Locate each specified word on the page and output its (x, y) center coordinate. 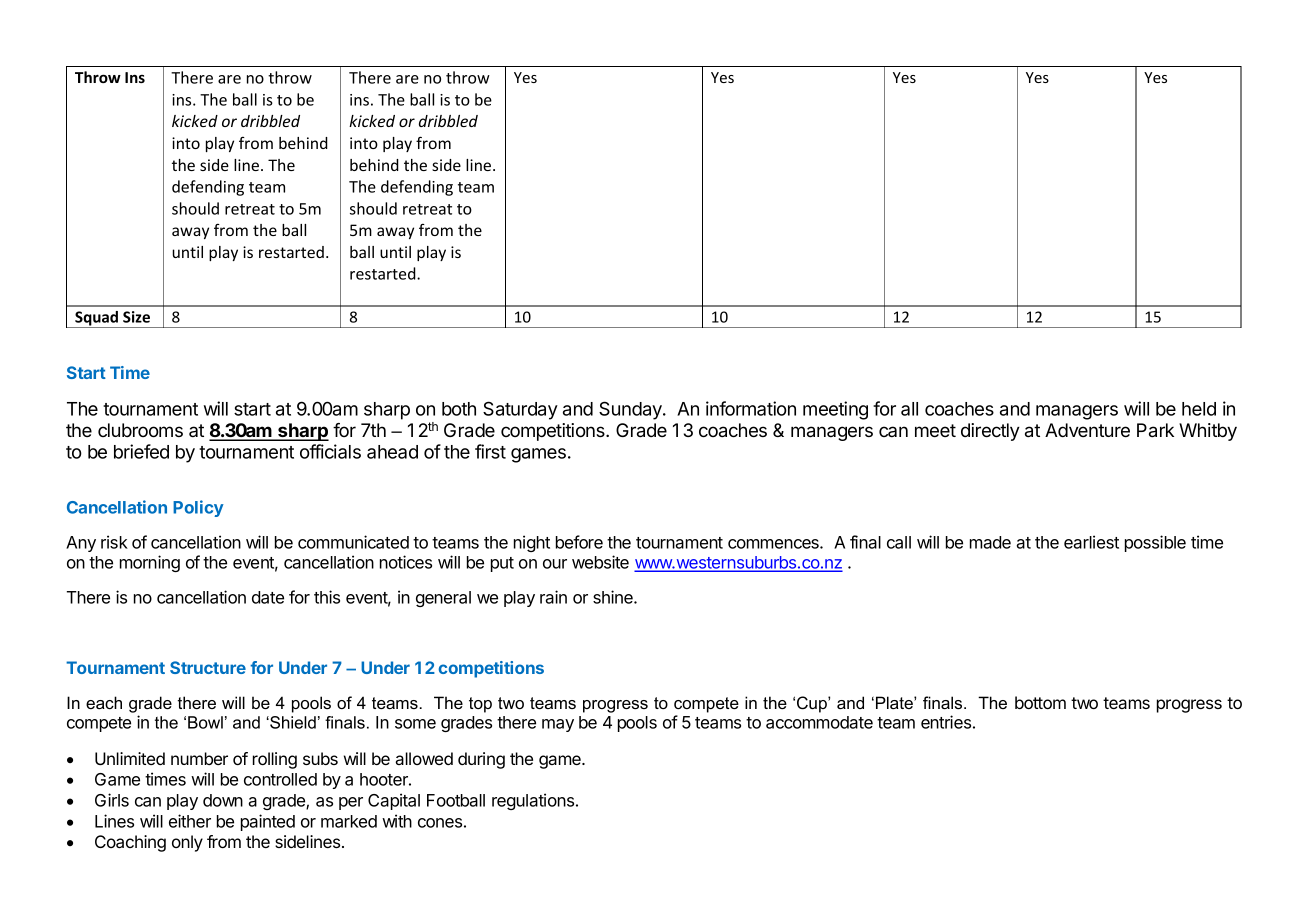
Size (136, 317)
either (190, 821)
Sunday (631, 410)
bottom (1040, 702)
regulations (534, 801)
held (1199, 409)
